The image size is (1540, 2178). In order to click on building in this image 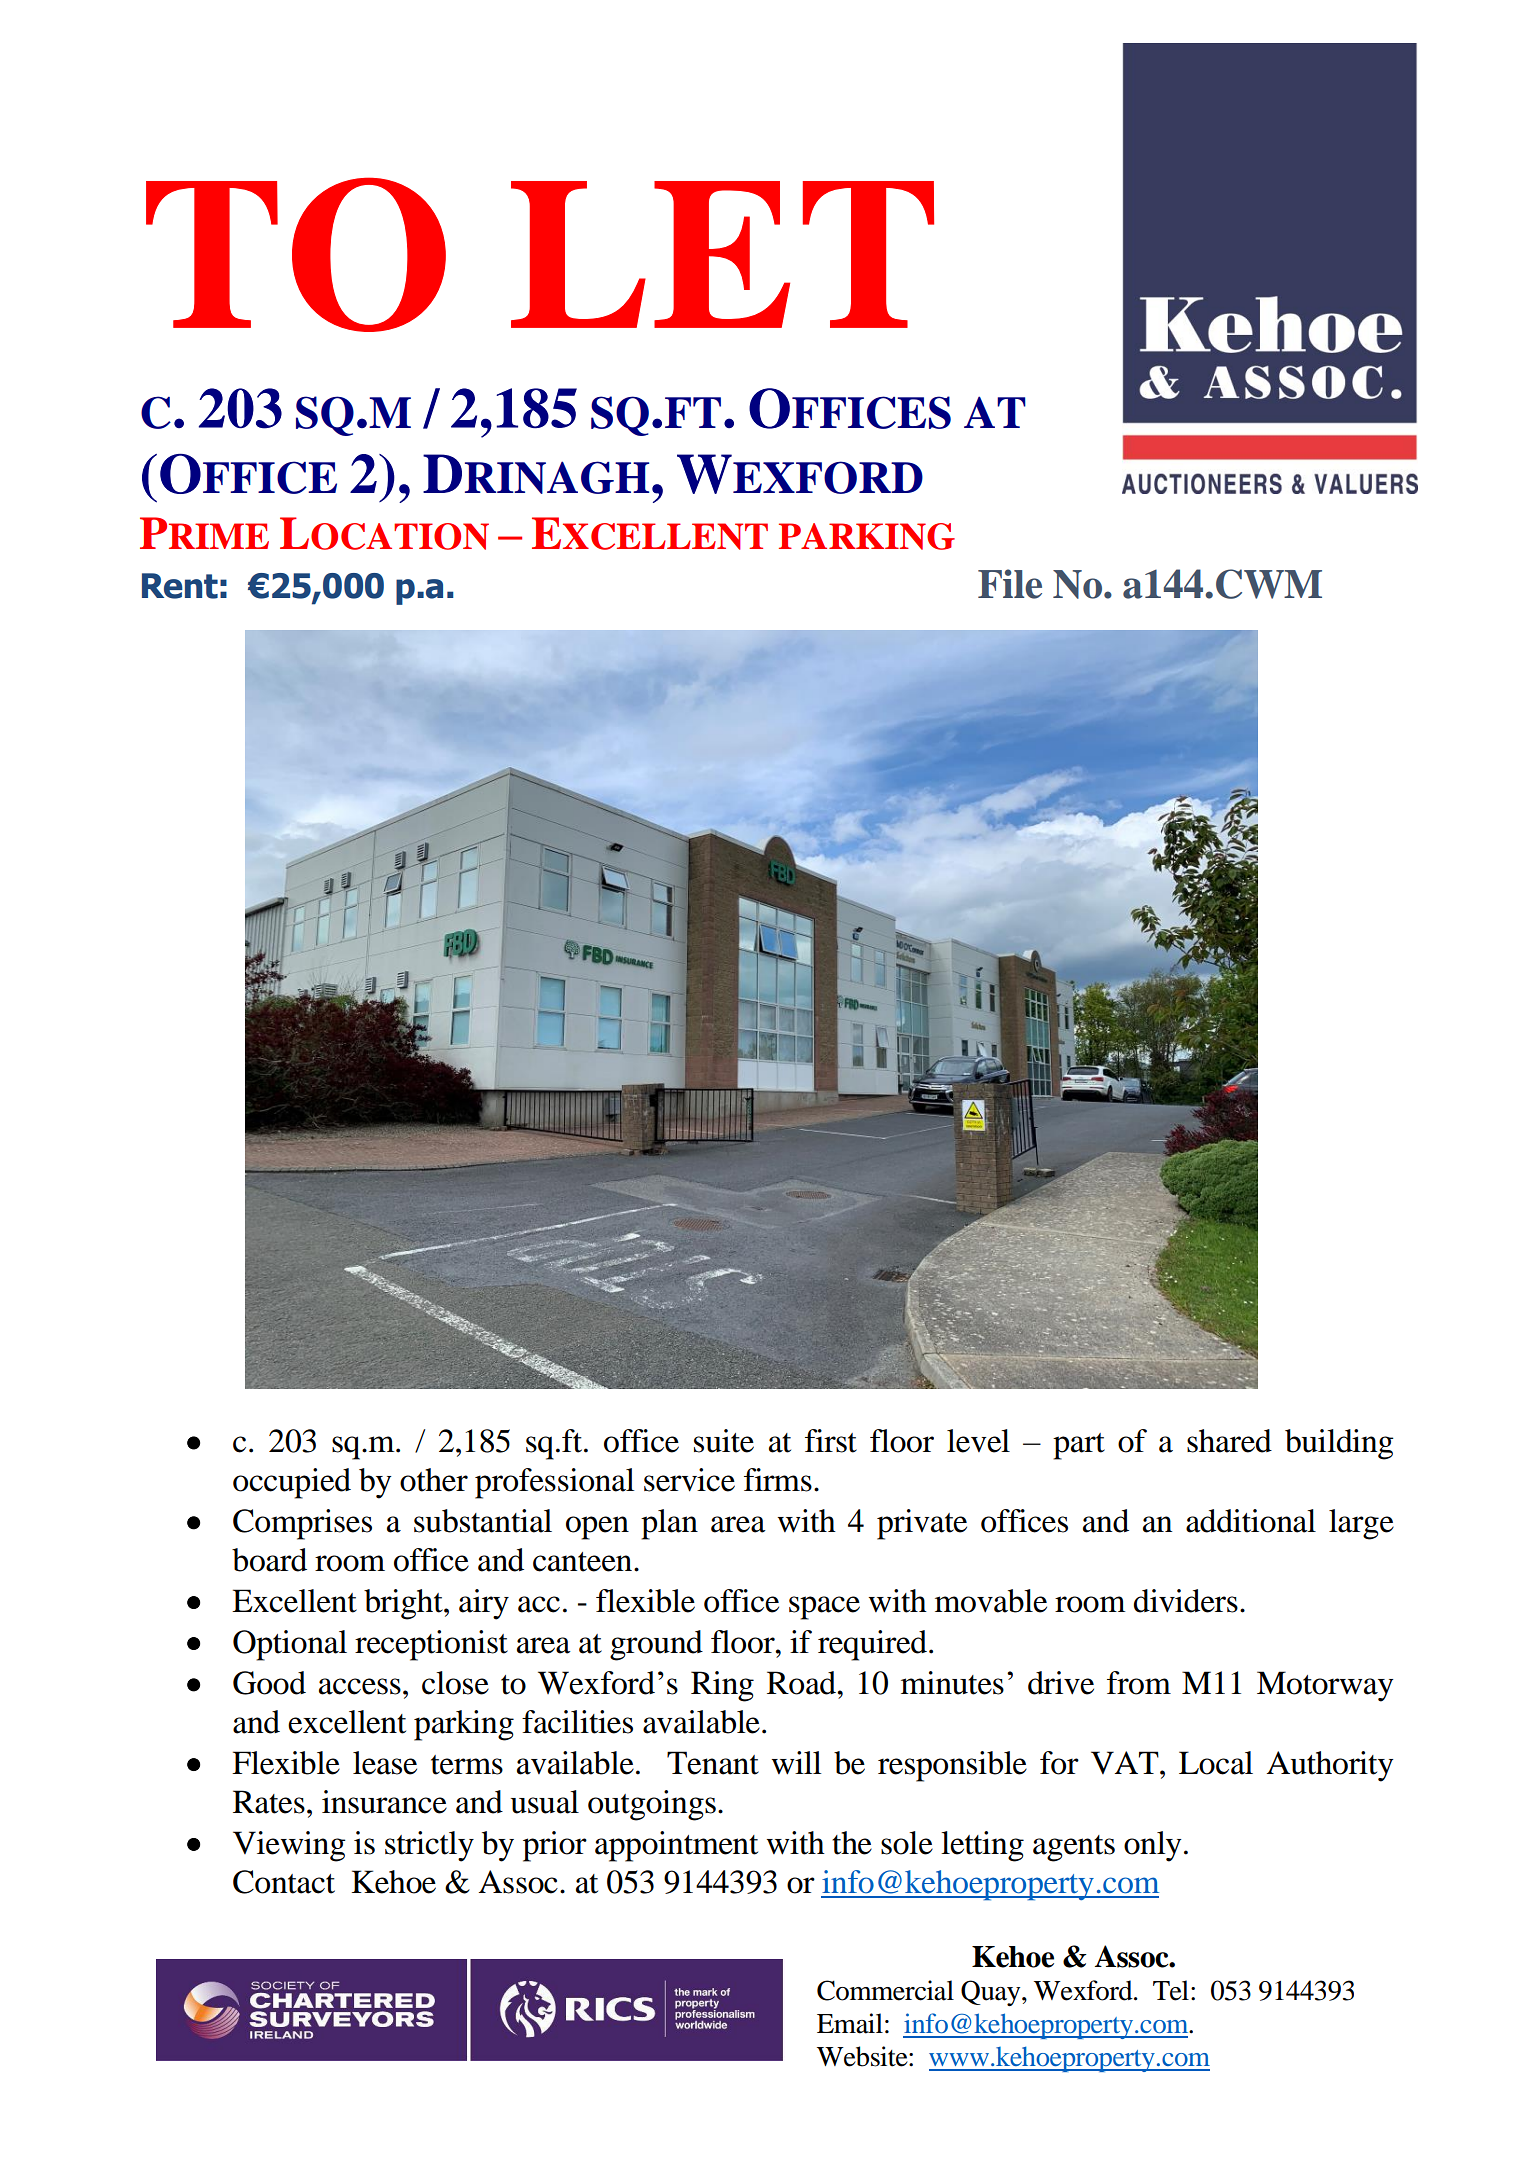, I will do `click(1339, 1444)`.
